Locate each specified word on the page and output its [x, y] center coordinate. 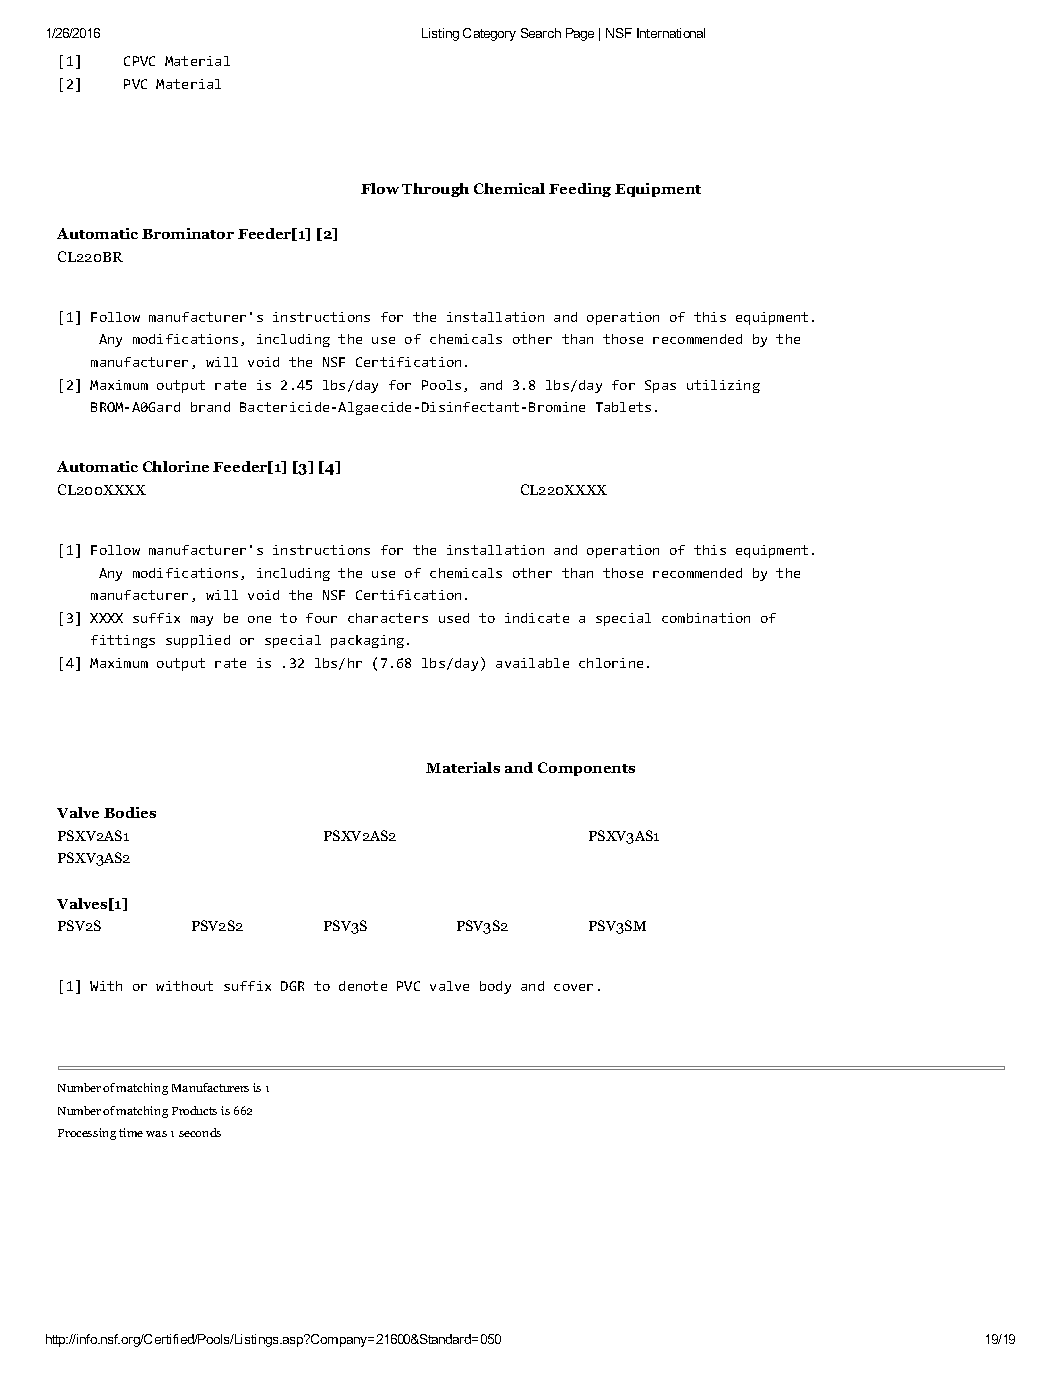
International [671, 33]
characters [388, 618]
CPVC [139, 61]
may [202, 621]
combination [706, 618]
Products [194, 1110]
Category [489, 34]
